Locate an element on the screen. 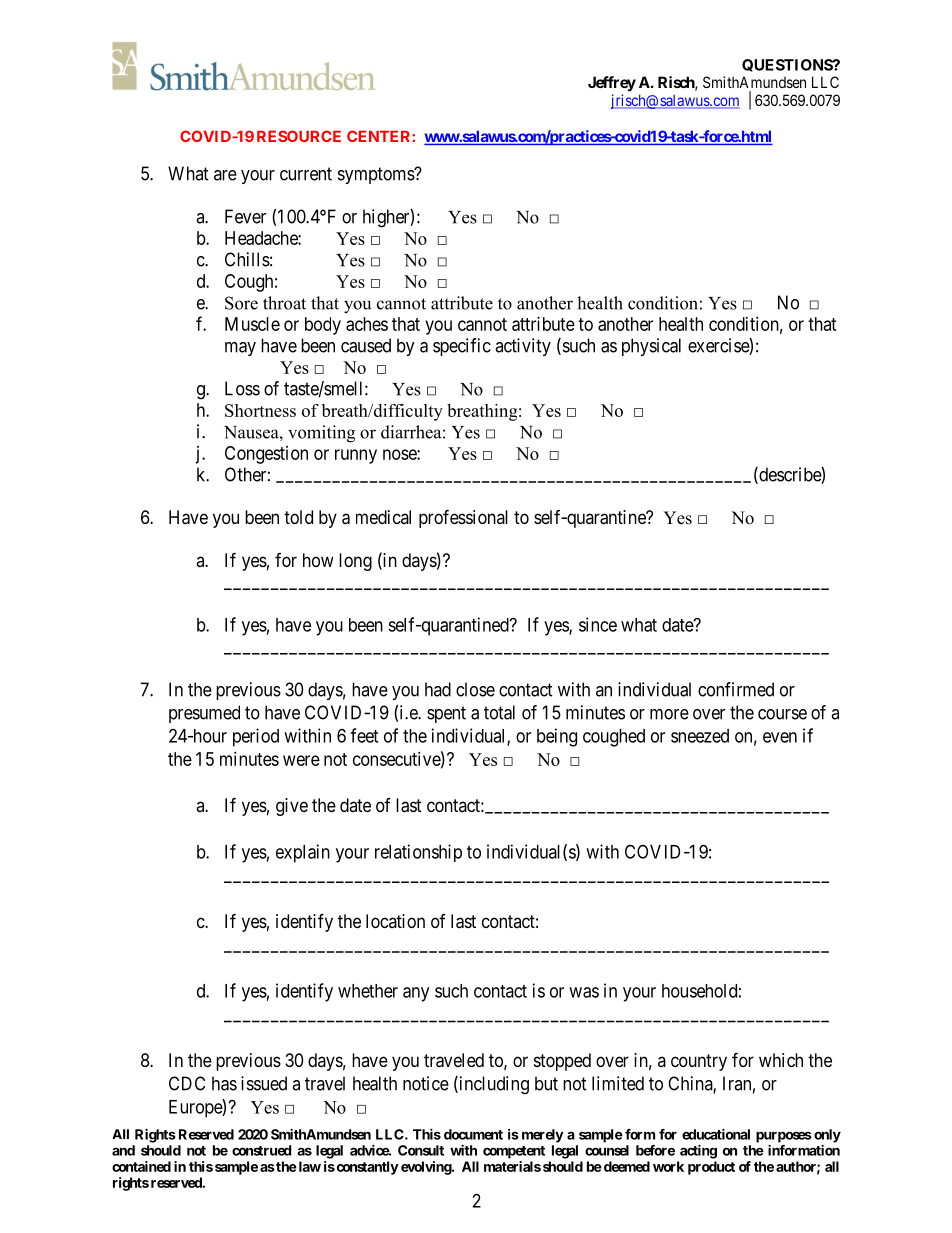 The width and height of the screenshot is (952, 1233). activity is located at coordinates (523, 347).
